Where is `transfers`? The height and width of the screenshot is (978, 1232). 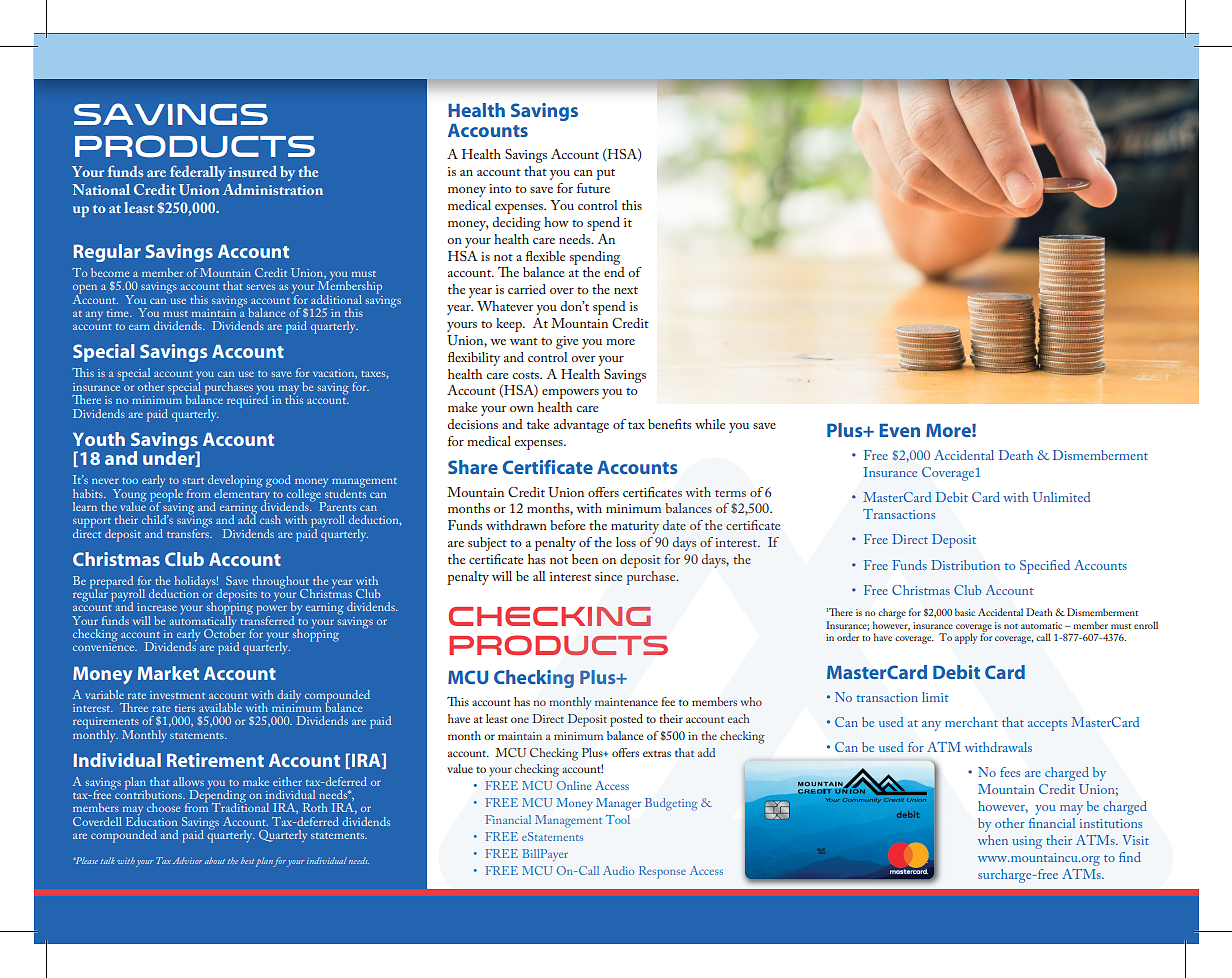 transfers is located at coordinates (189, 532).
